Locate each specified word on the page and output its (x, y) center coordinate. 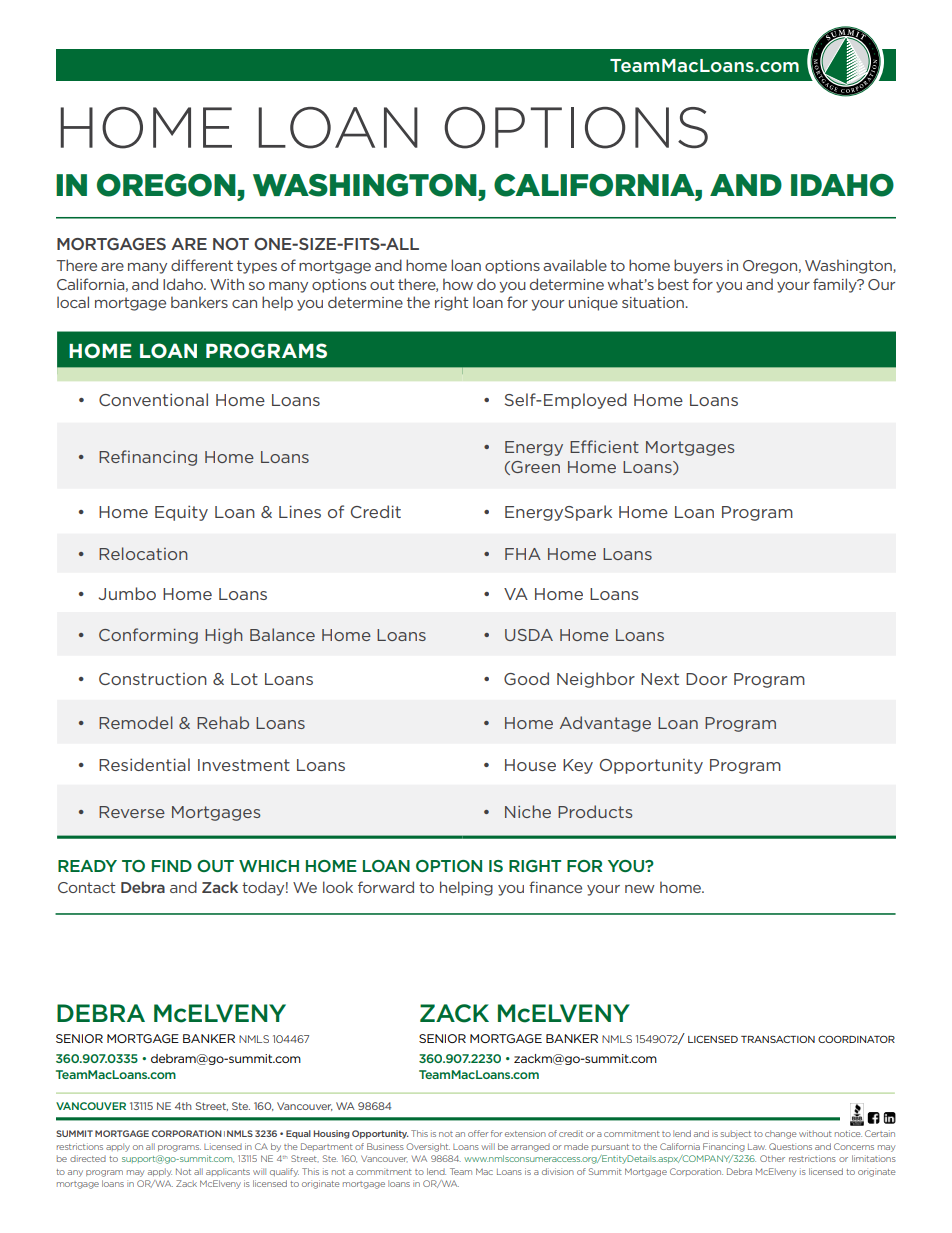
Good (526, 678)
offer (478, 1133)
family (836, 285)
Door (706, 679)
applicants (228, 1172)
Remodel (136, 722)
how (458, 284)
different (202, 265)
